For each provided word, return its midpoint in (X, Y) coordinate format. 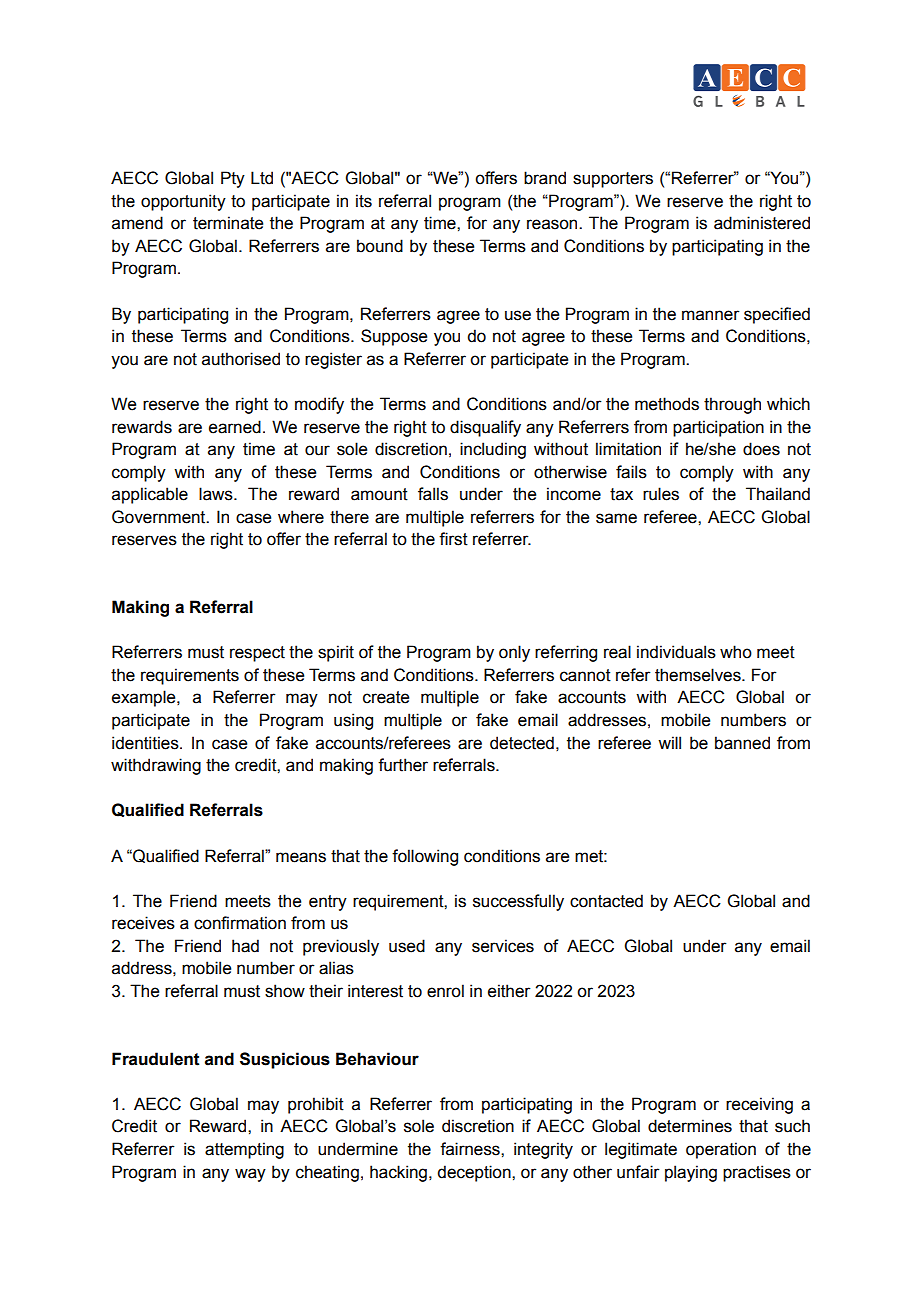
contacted (606, 901)
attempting (244, 1150)
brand (545, 178)
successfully (518, 902)
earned (235, 427)
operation (721, 1150)
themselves (699, 675)
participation (718, 428)
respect (257, 654)
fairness (471, 1149)
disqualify (485, 428)
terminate (228, 223)
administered (762, 223)
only (514, 653)
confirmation (240, 923)
